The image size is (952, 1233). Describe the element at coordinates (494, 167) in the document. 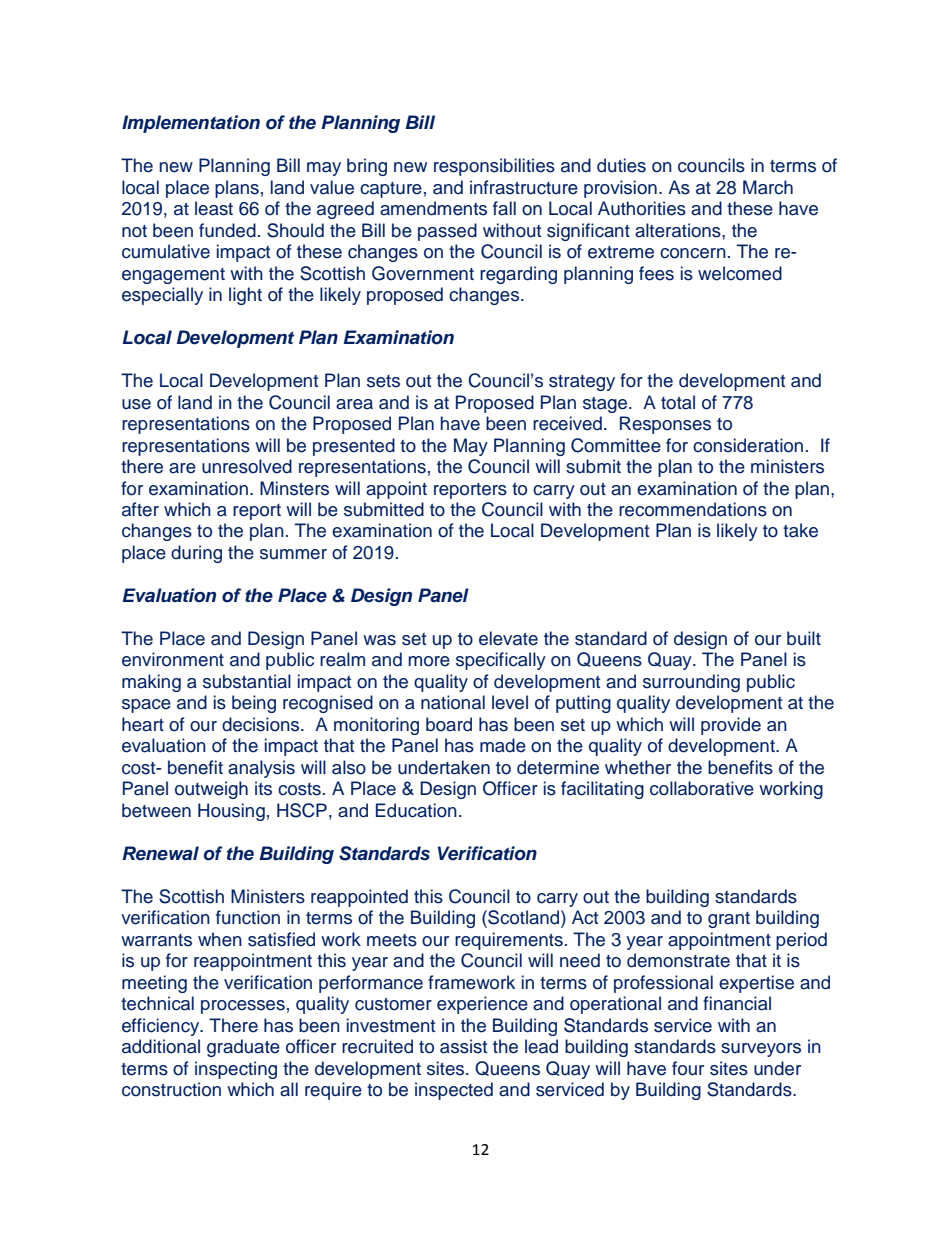

I see `responsibilities` at that location.
